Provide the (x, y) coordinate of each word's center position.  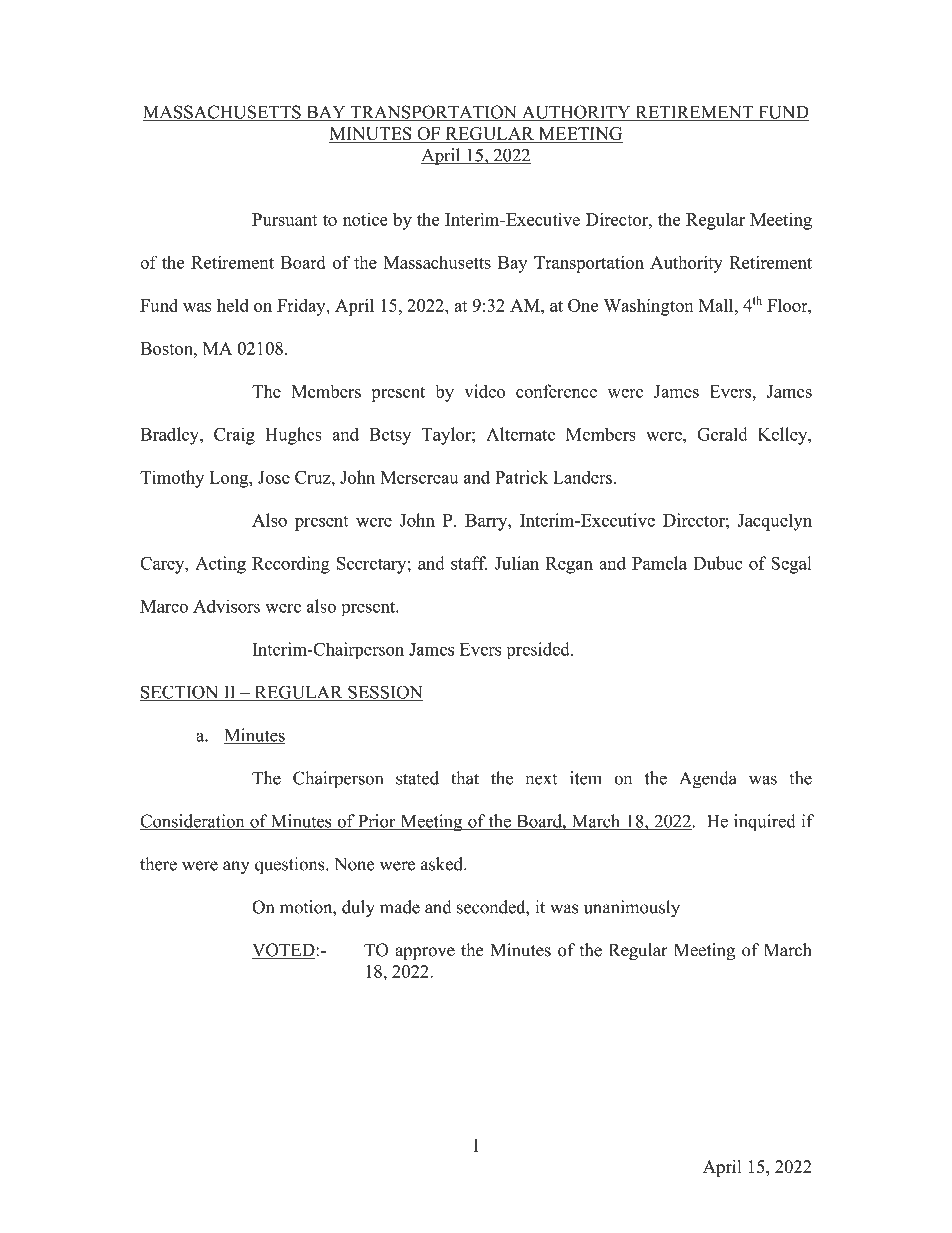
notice (365, 219)
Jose (274, 477)
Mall (717, 305)
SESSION (384, 693)
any (236, 867)
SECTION (180, 693)
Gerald (722, 434)
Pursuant (284, 219)
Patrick (522, 477)
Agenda (708, 780)
